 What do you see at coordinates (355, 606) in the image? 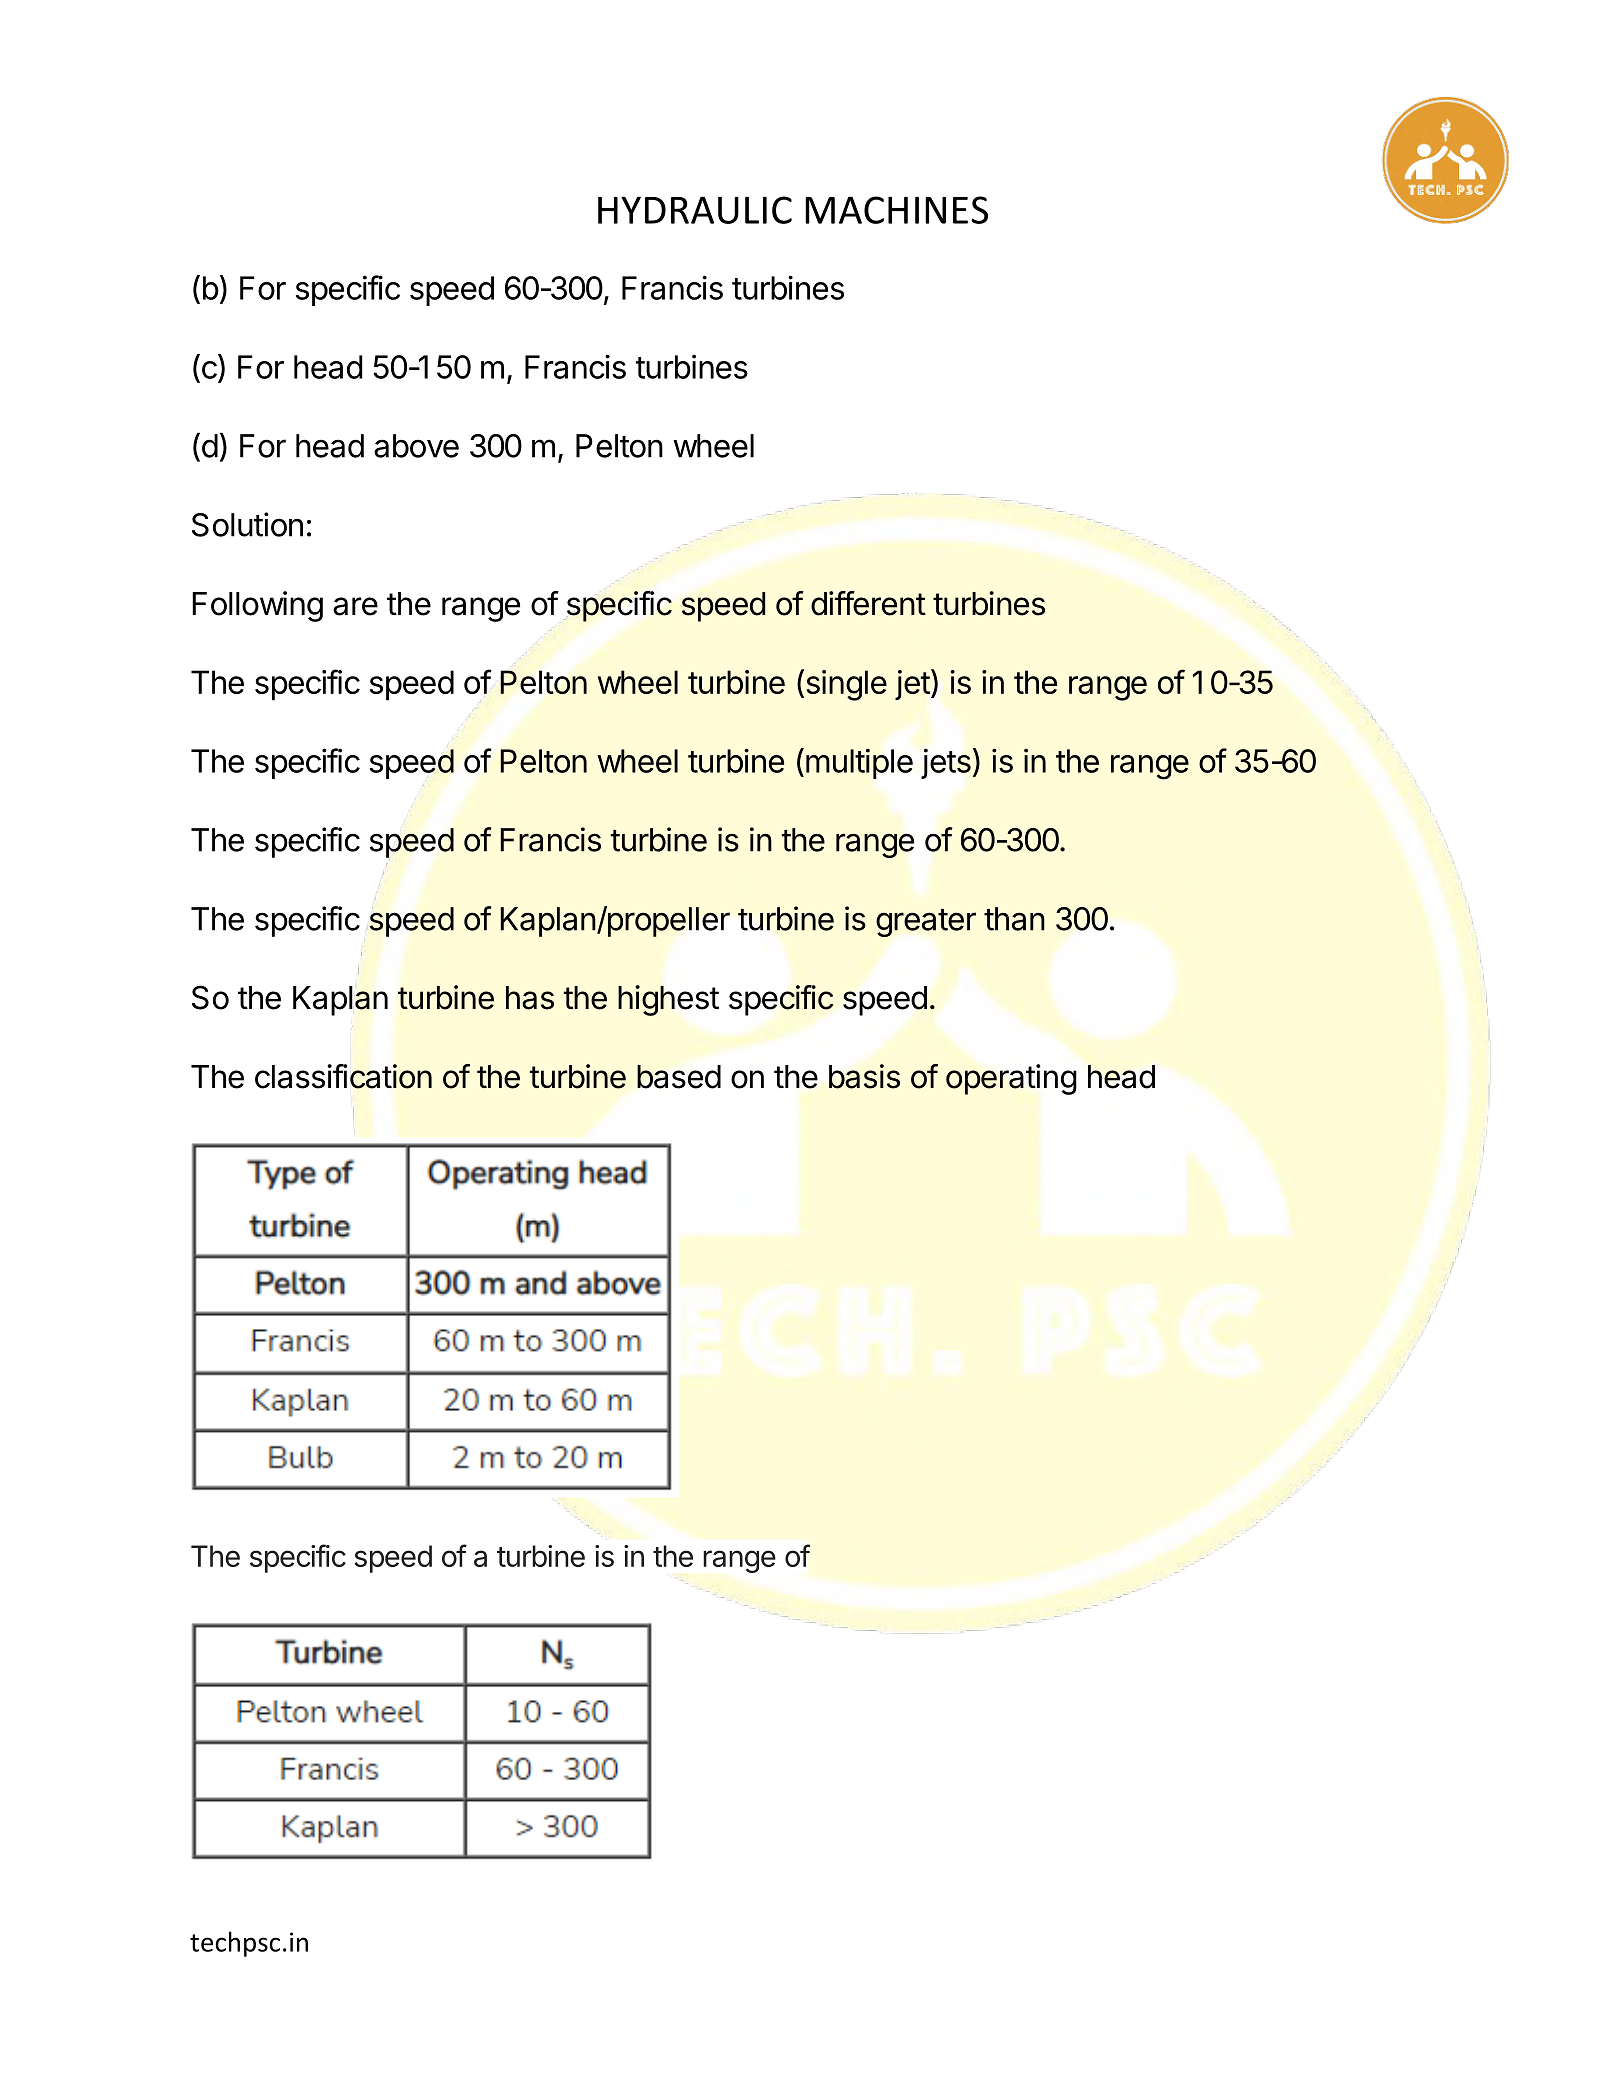
I see `are` at bounding box center [355, 606].
